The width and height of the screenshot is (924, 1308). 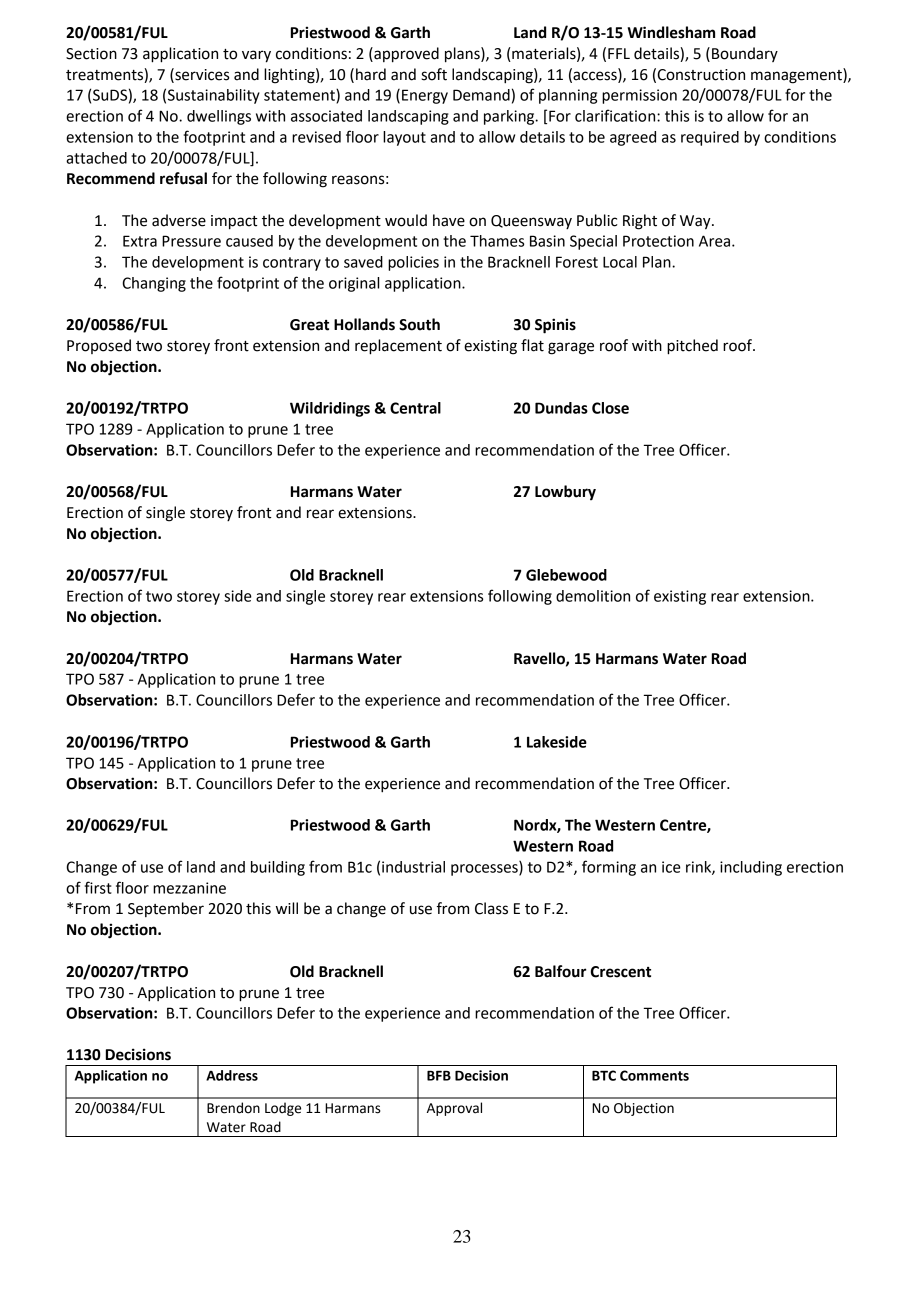 What do you see at coordinates (232, 1075) in the screenshot?
I see `Address` at bounding box center [232, 1075].
